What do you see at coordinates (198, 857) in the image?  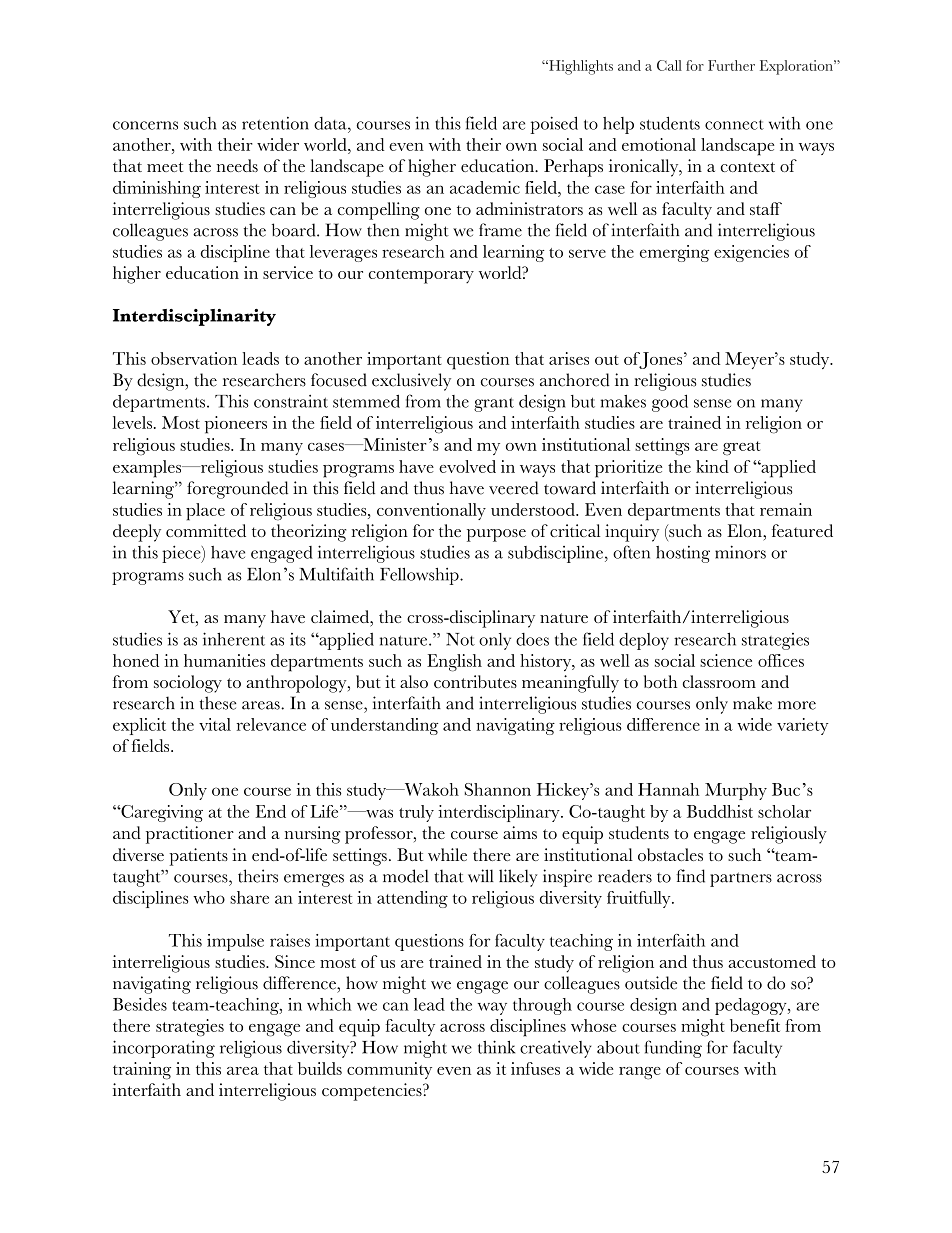 I see `patients` at bounding box center [198, 857].
